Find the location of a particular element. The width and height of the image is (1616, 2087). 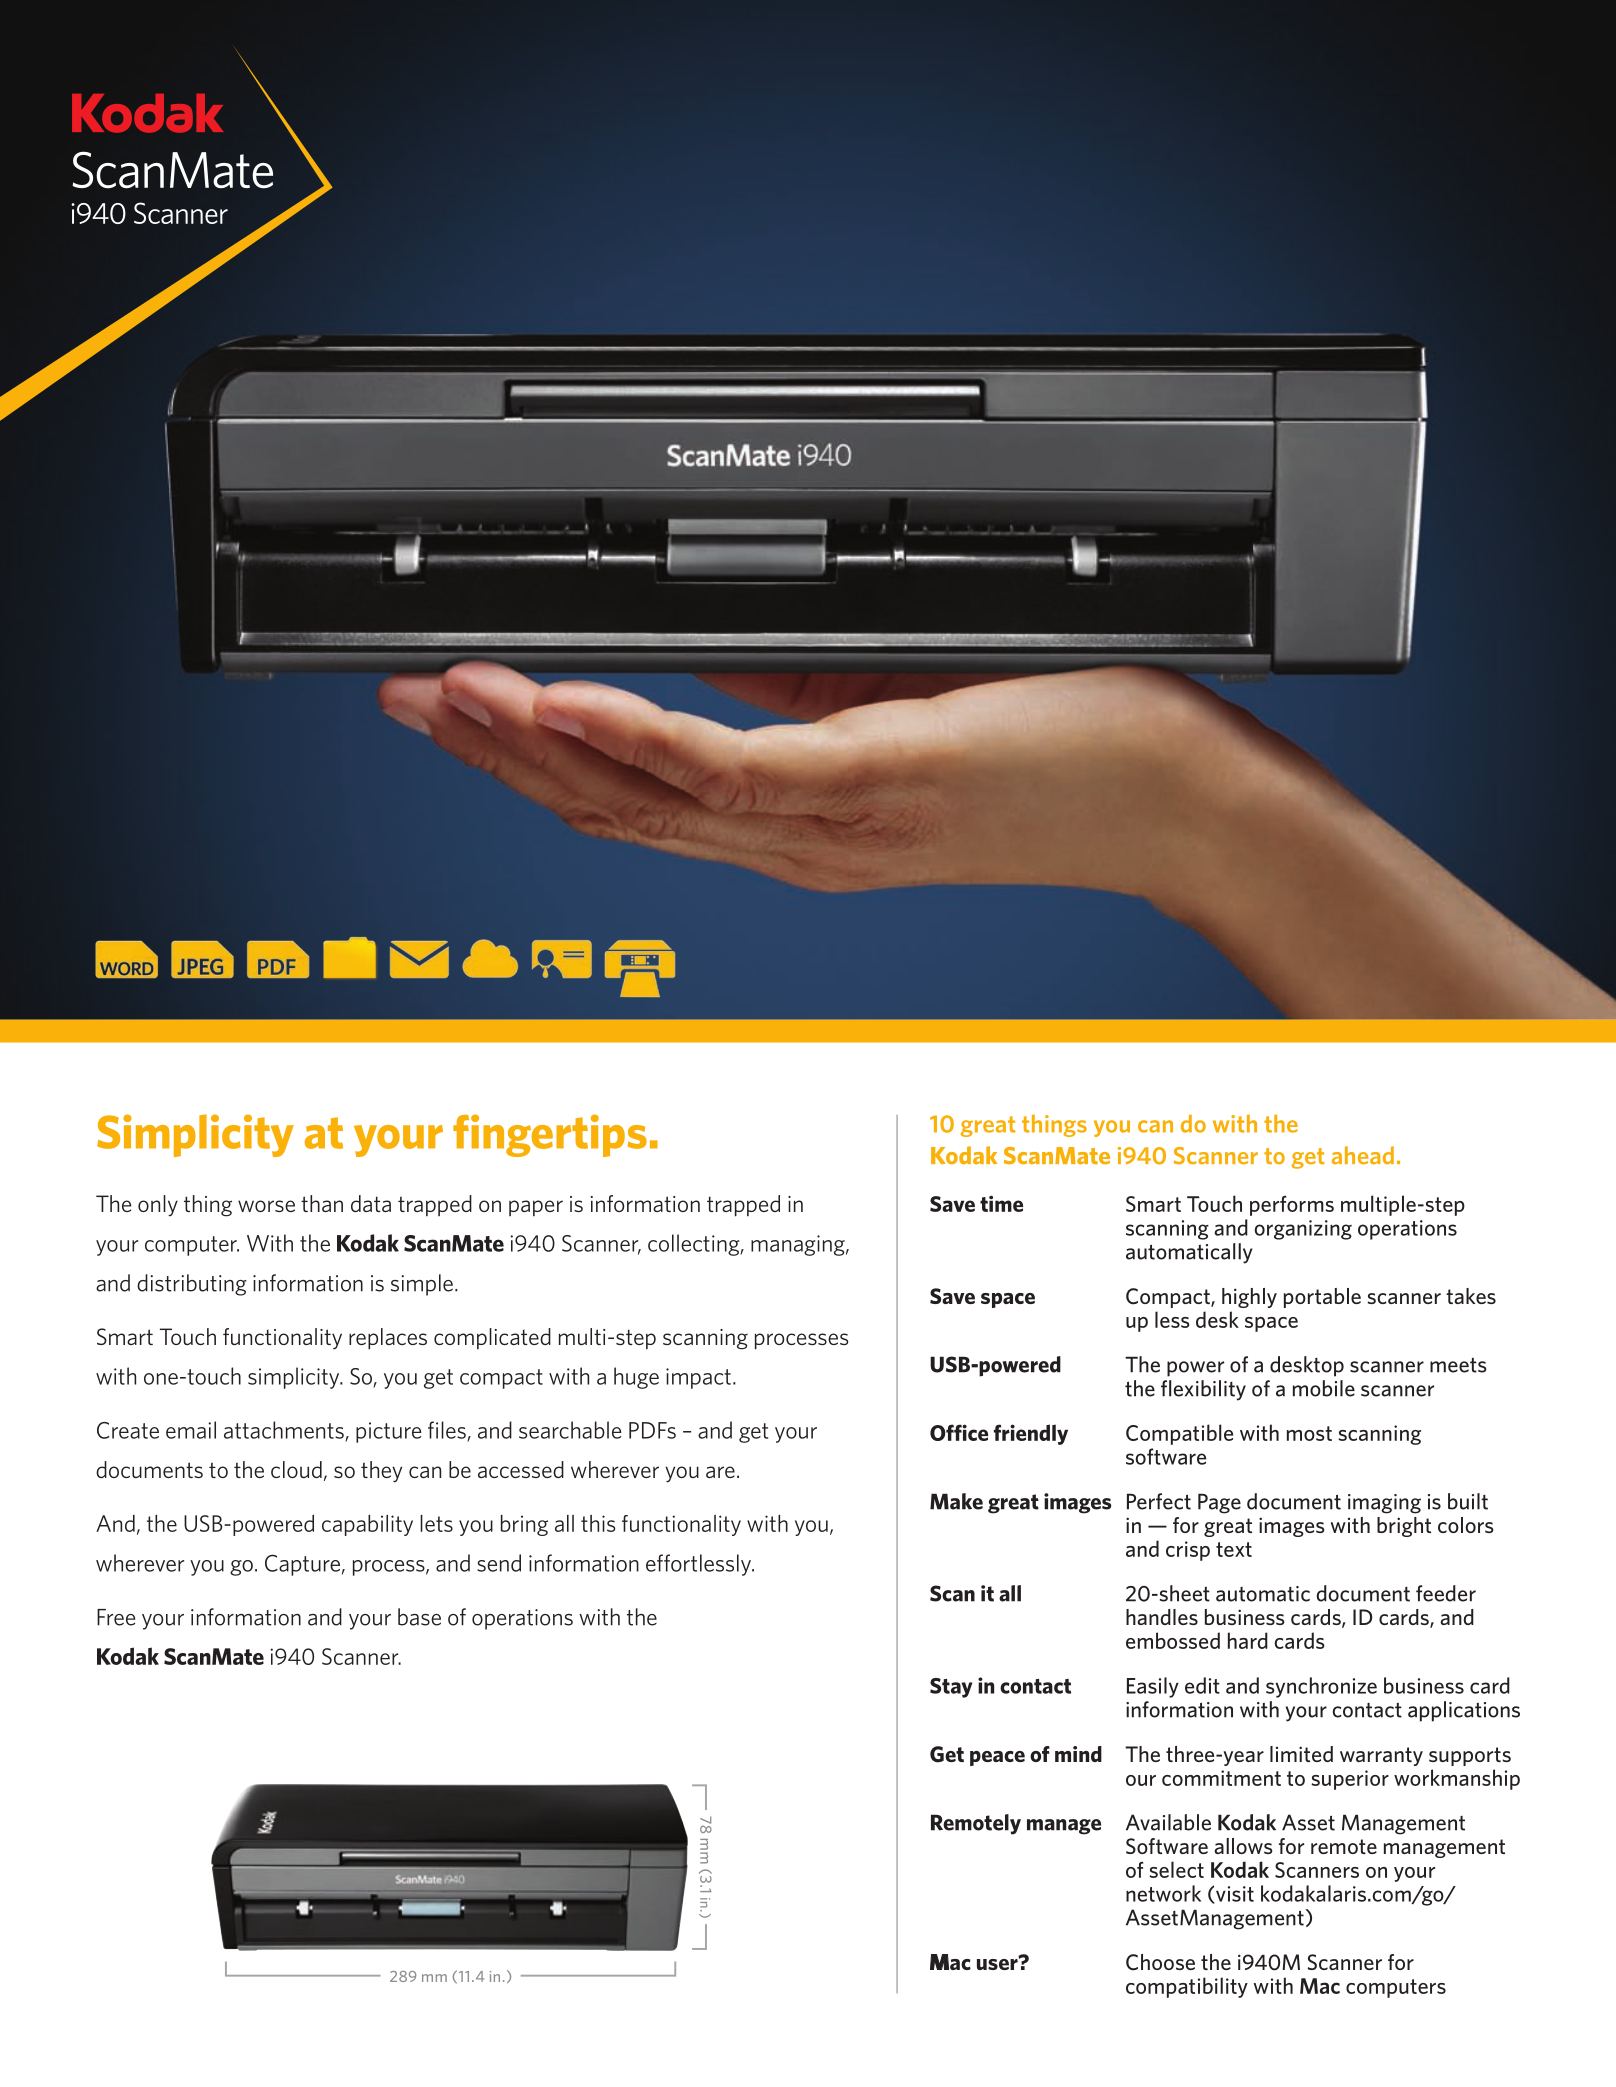

synchronize is located at coordinates (1321, 1687).
